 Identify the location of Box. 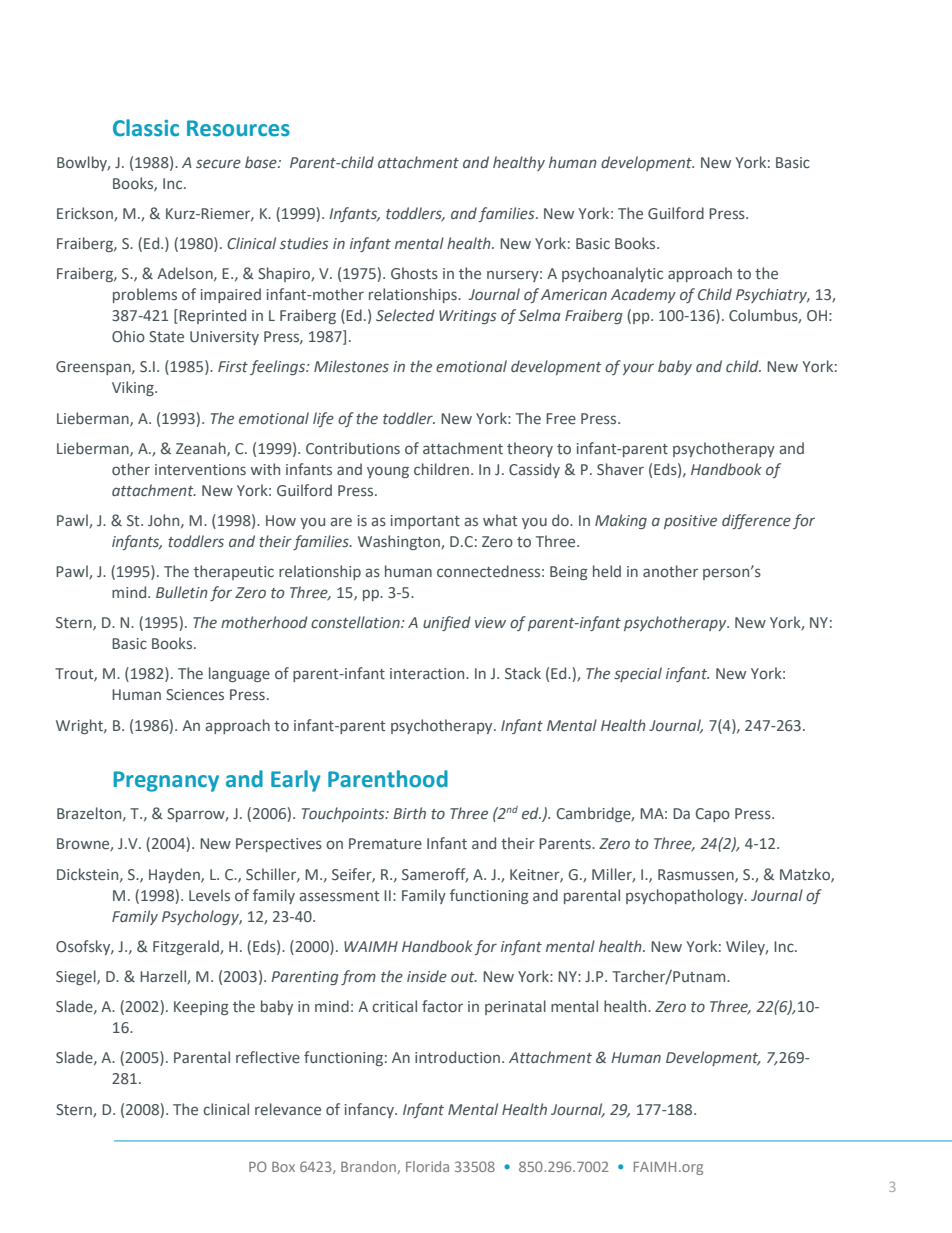
(283, 1167).
